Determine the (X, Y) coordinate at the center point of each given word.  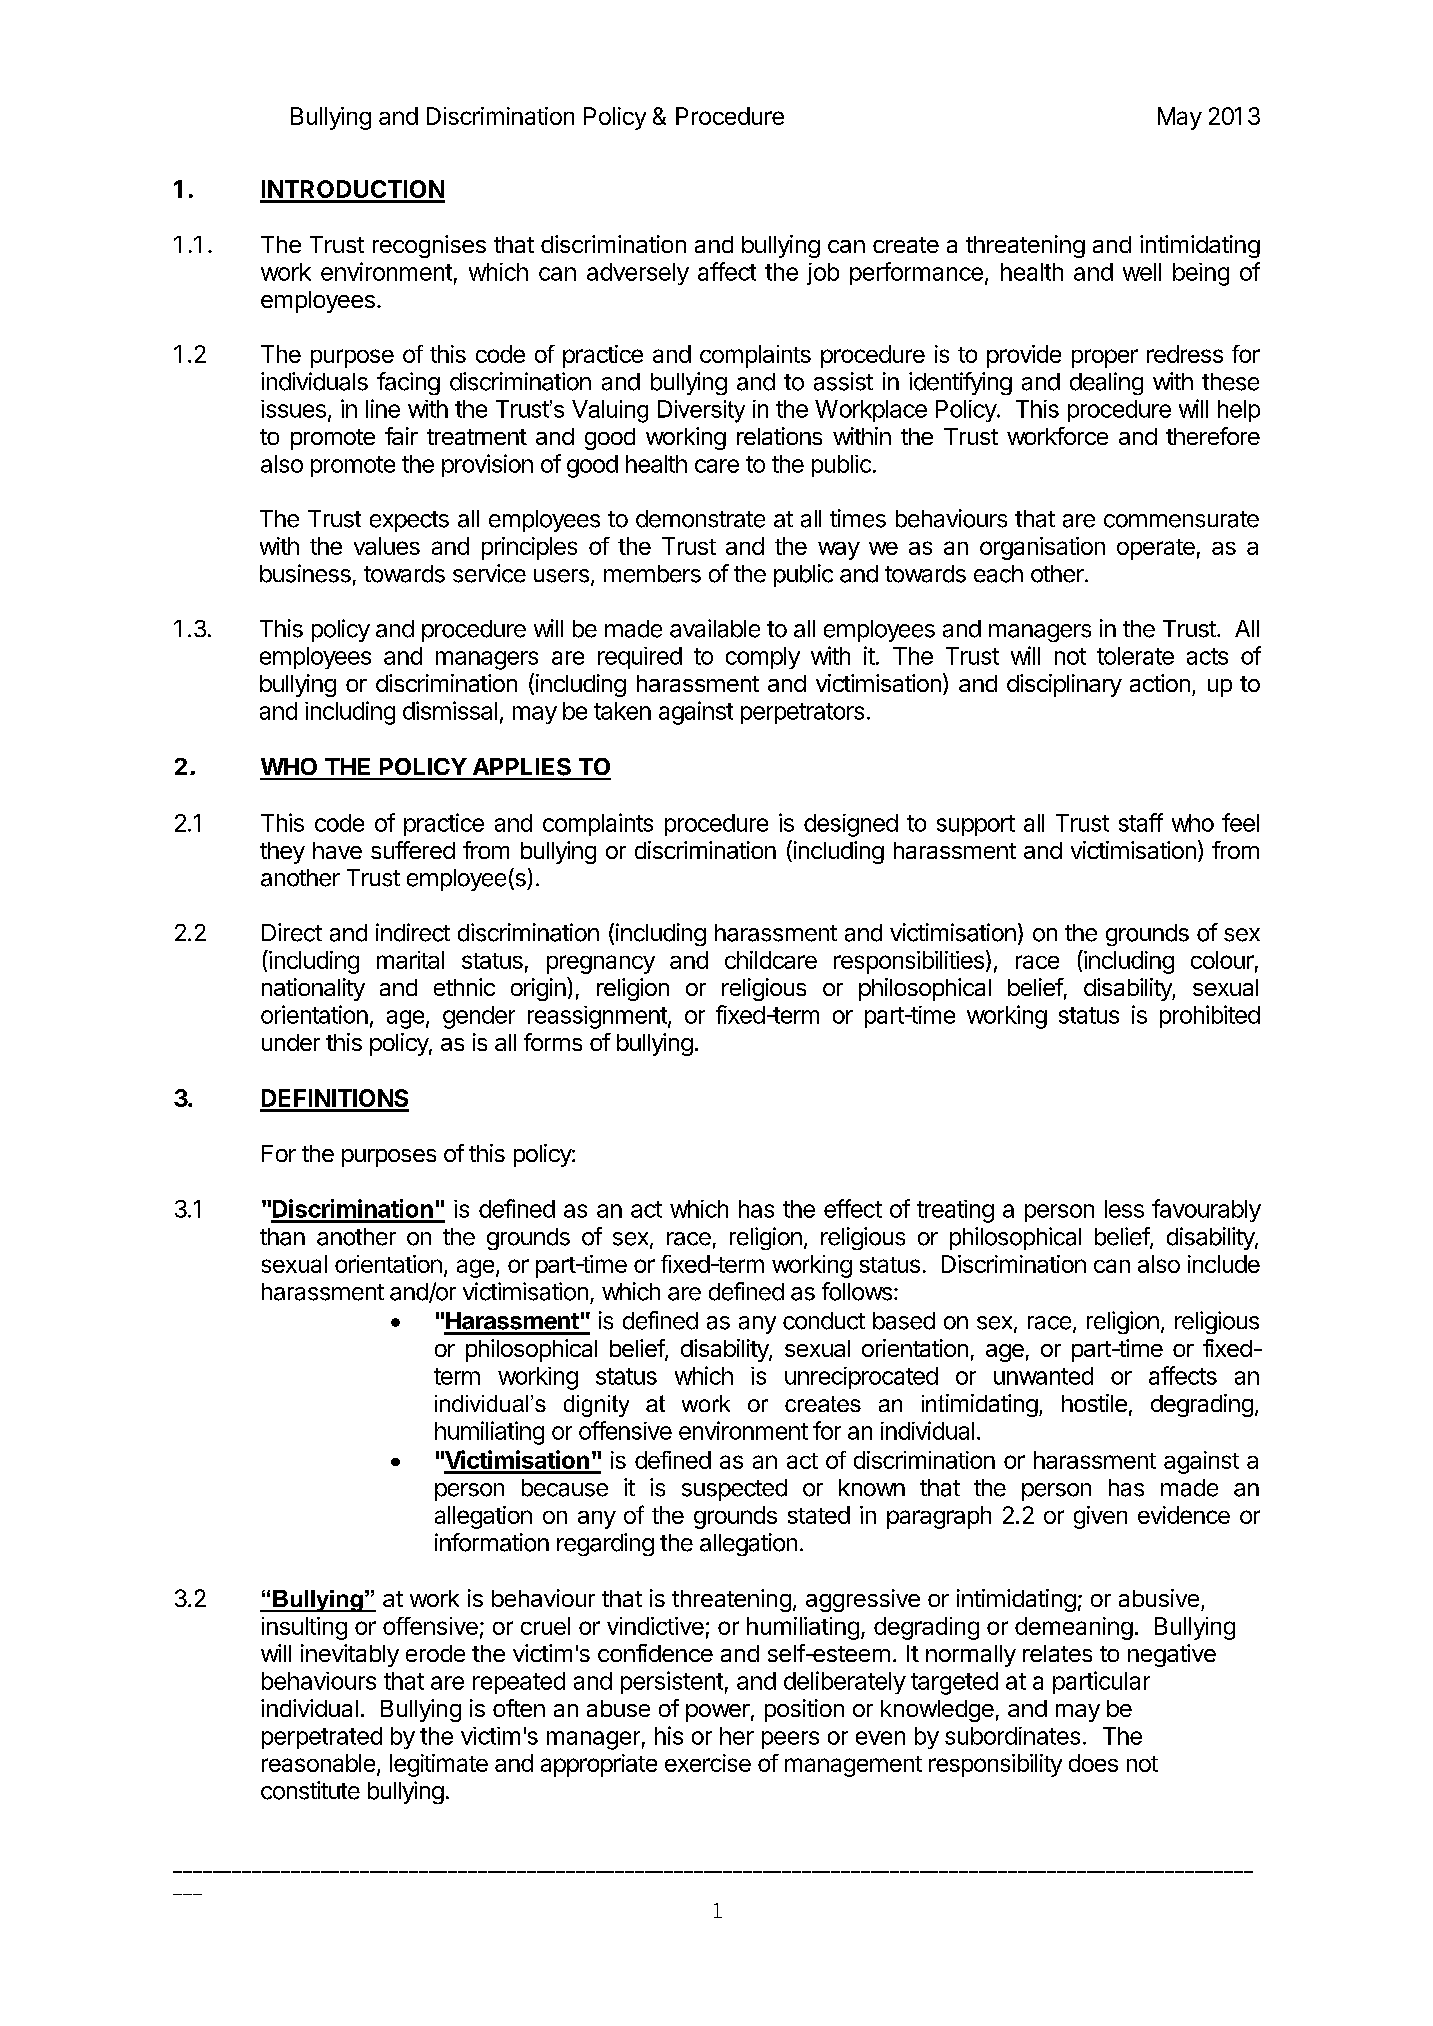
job (823, 274)
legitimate (439, 1765)
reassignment (598, 1017)
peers (790, 1740)
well (1142, 272)
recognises (429, 246)
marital (410, 960)
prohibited (1210, 1016)
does (1093, 1763)
